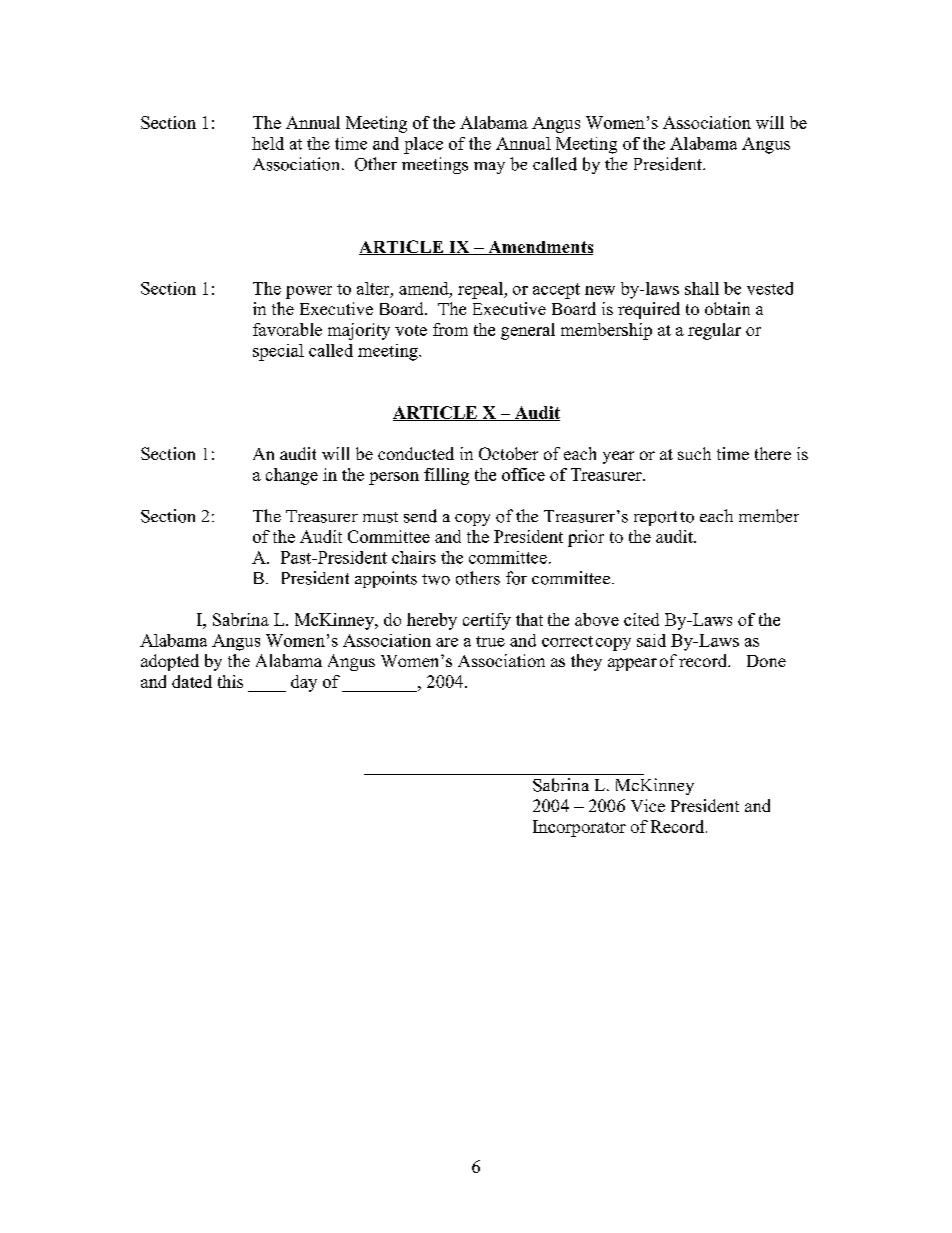 The width and height of the screenshot is (952, 1233). Describe the element at coordinates (268, 143) in the screenshot. I see `held` at that location.
